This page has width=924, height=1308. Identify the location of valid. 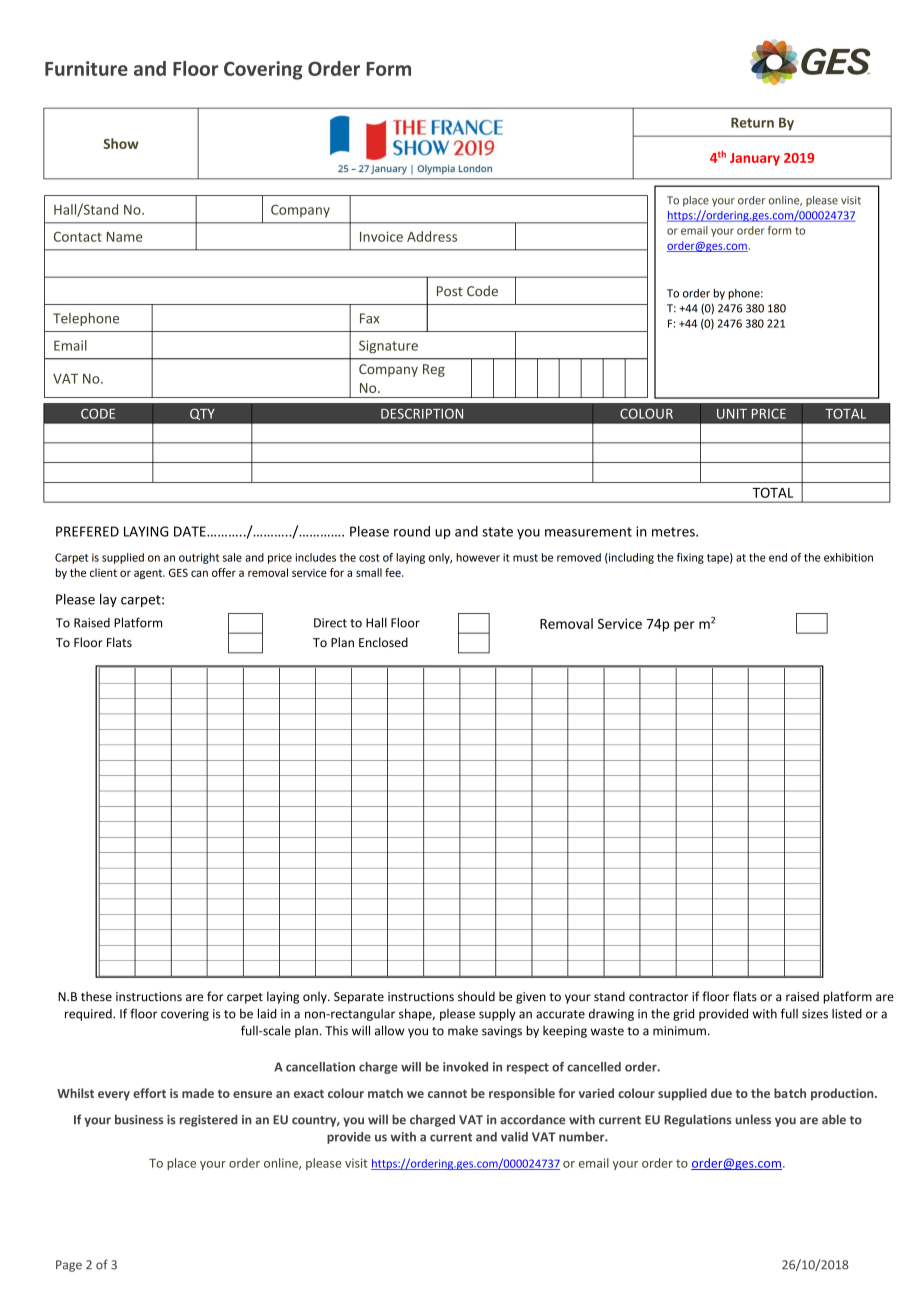
(514, 1137).
